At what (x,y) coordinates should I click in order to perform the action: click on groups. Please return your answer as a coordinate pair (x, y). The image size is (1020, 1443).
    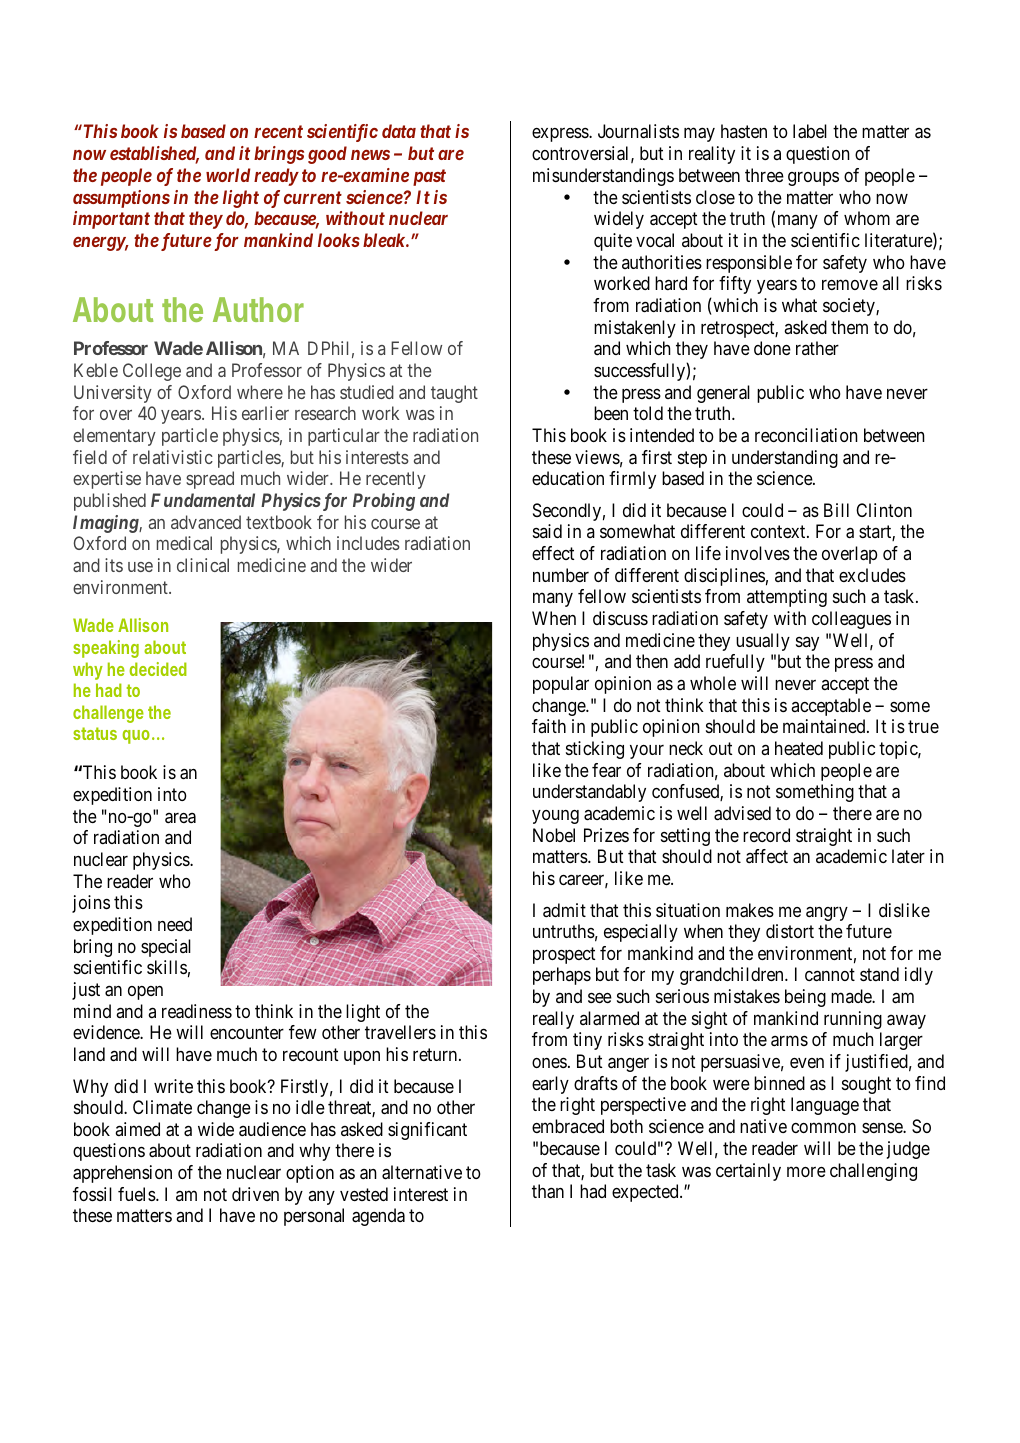
    Looking at the image, I should click on (813, 179).
